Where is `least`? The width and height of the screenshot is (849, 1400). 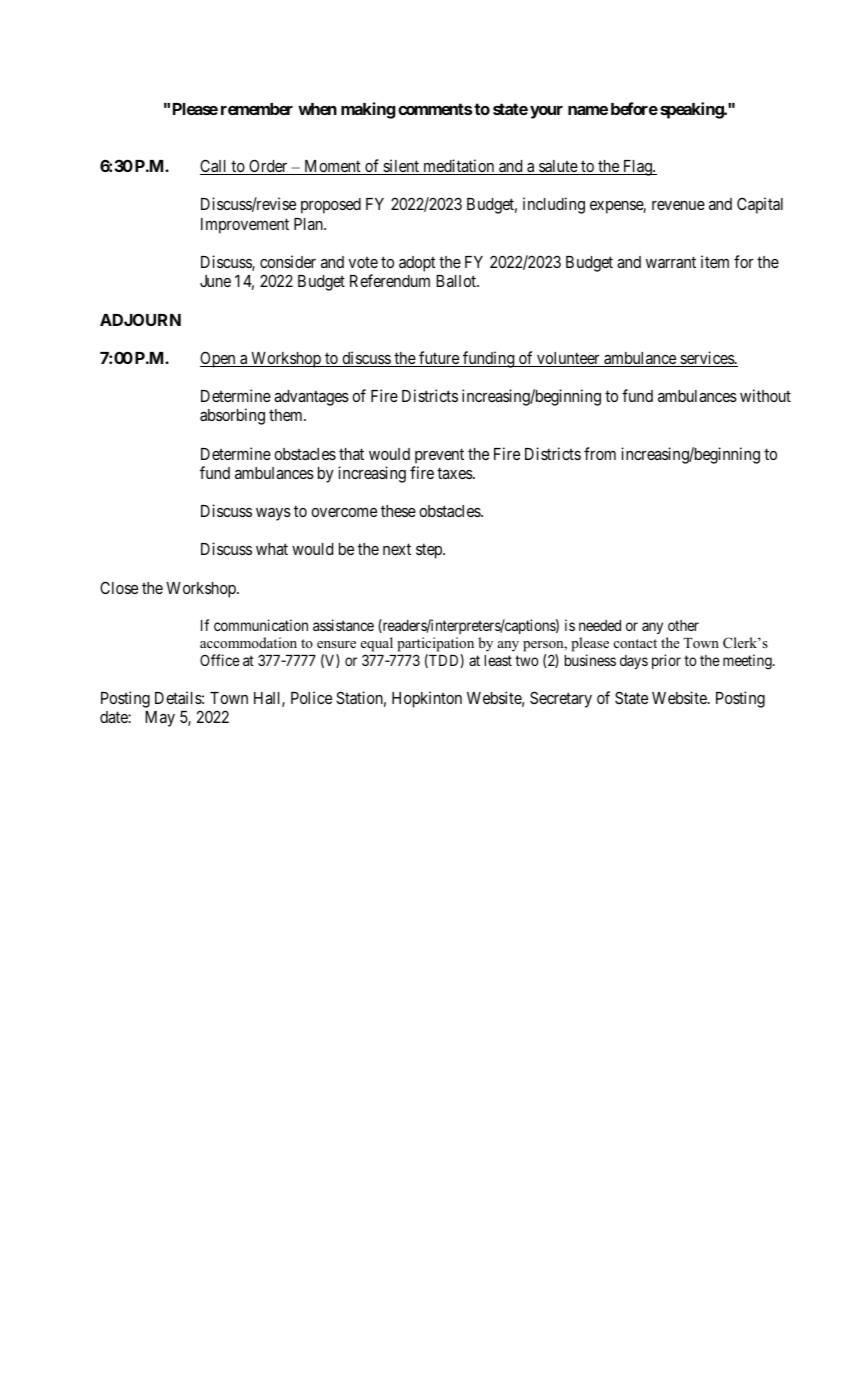 least is located at coordinates (498, 660).
